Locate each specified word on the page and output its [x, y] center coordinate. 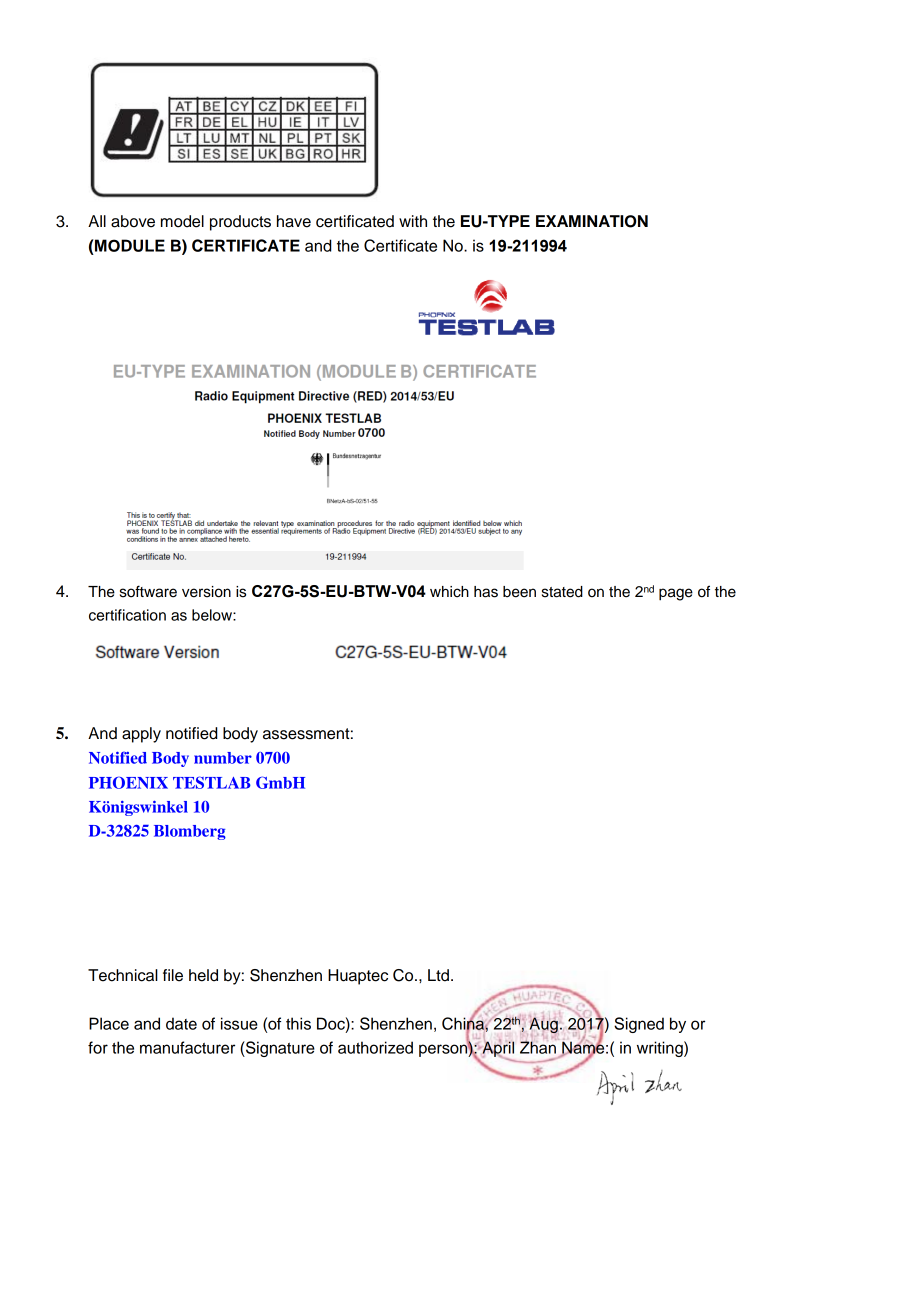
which [449, 592]
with [413, 221]
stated [562, 592]
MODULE [130, 245]
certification [127, 615]
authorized [375, 1047]
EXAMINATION [592, 221]
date [181, 1023]
